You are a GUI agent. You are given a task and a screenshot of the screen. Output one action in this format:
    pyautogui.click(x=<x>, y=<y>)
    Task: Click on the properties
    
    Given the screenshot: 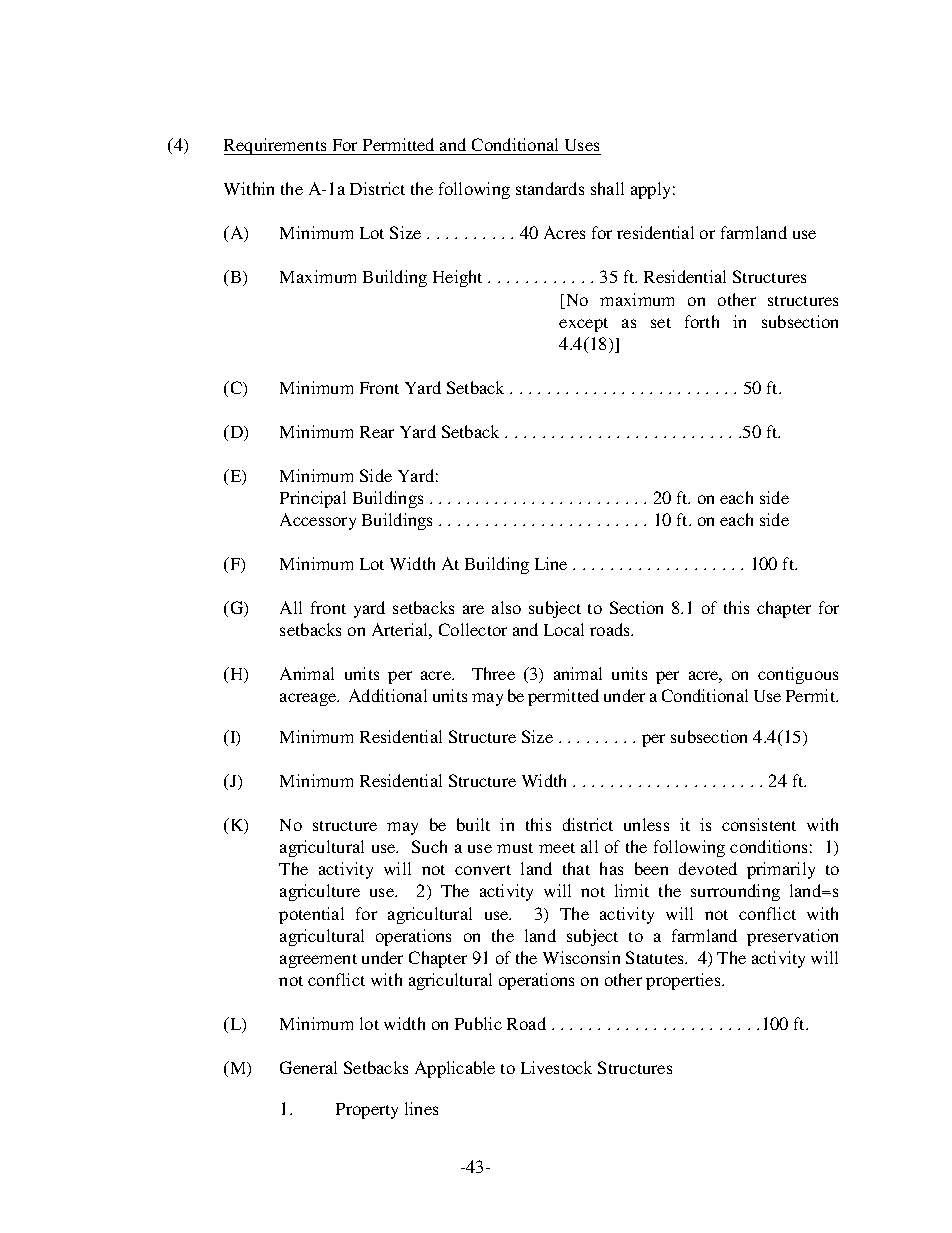 What is the action you would take?
    pyautogui.click(x=684, y=981)
